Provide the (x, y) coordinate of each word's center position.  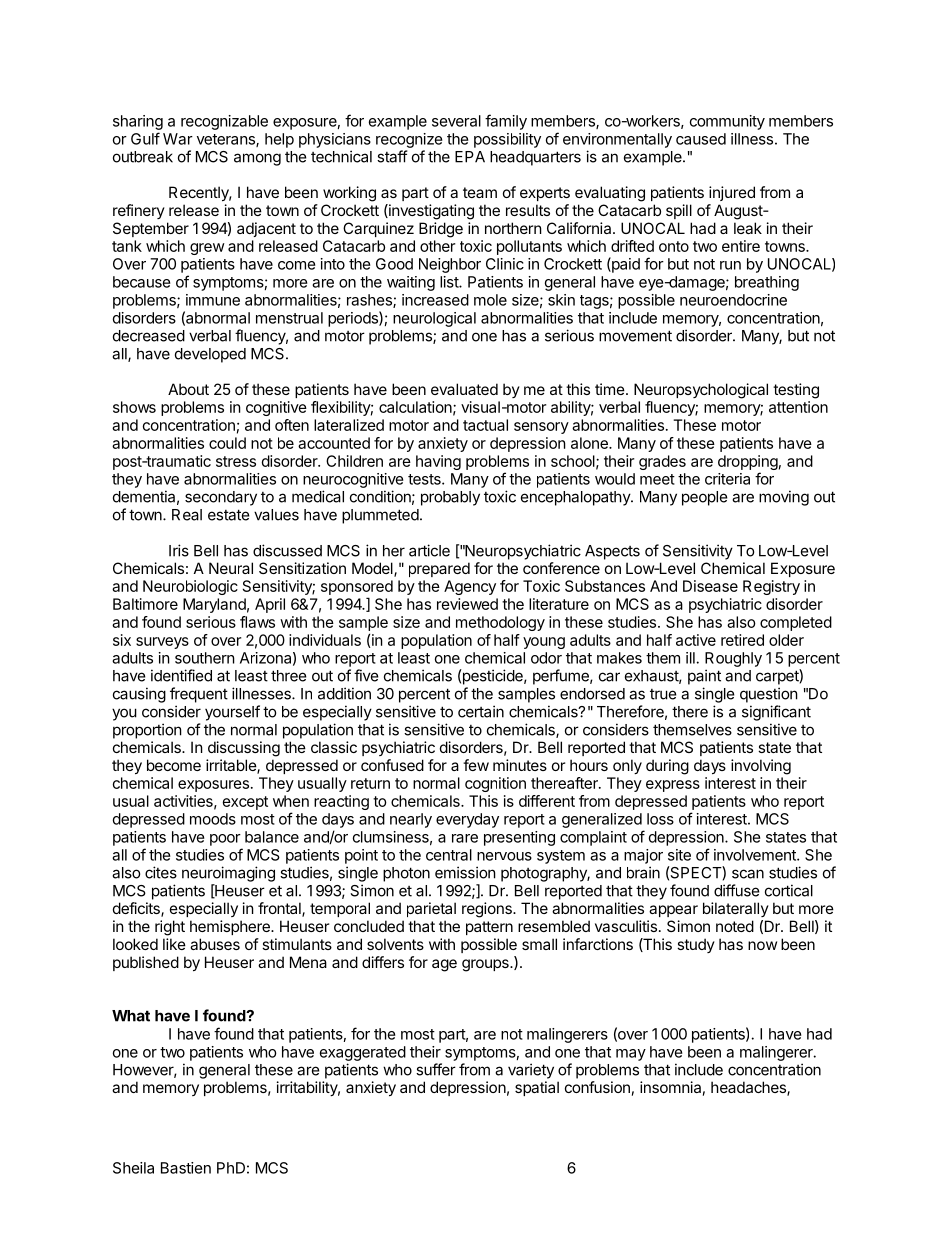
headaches (749, 1088)
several (456, 121)
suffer (436, 1069)
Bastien (186, 1168)
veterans (227, 140)
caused (701, 139)
